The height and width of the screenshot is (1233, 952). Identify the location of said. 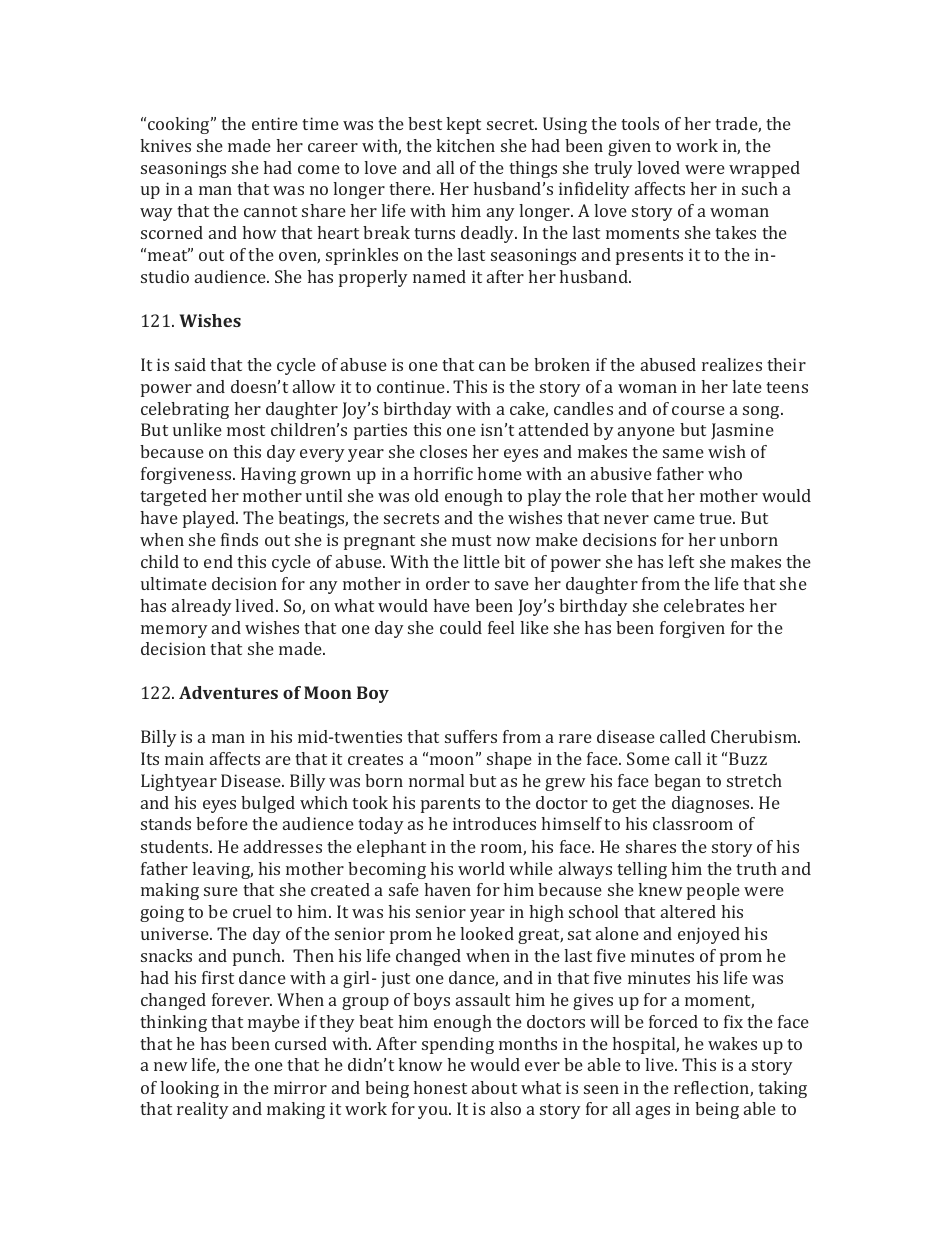
(190, 364).
